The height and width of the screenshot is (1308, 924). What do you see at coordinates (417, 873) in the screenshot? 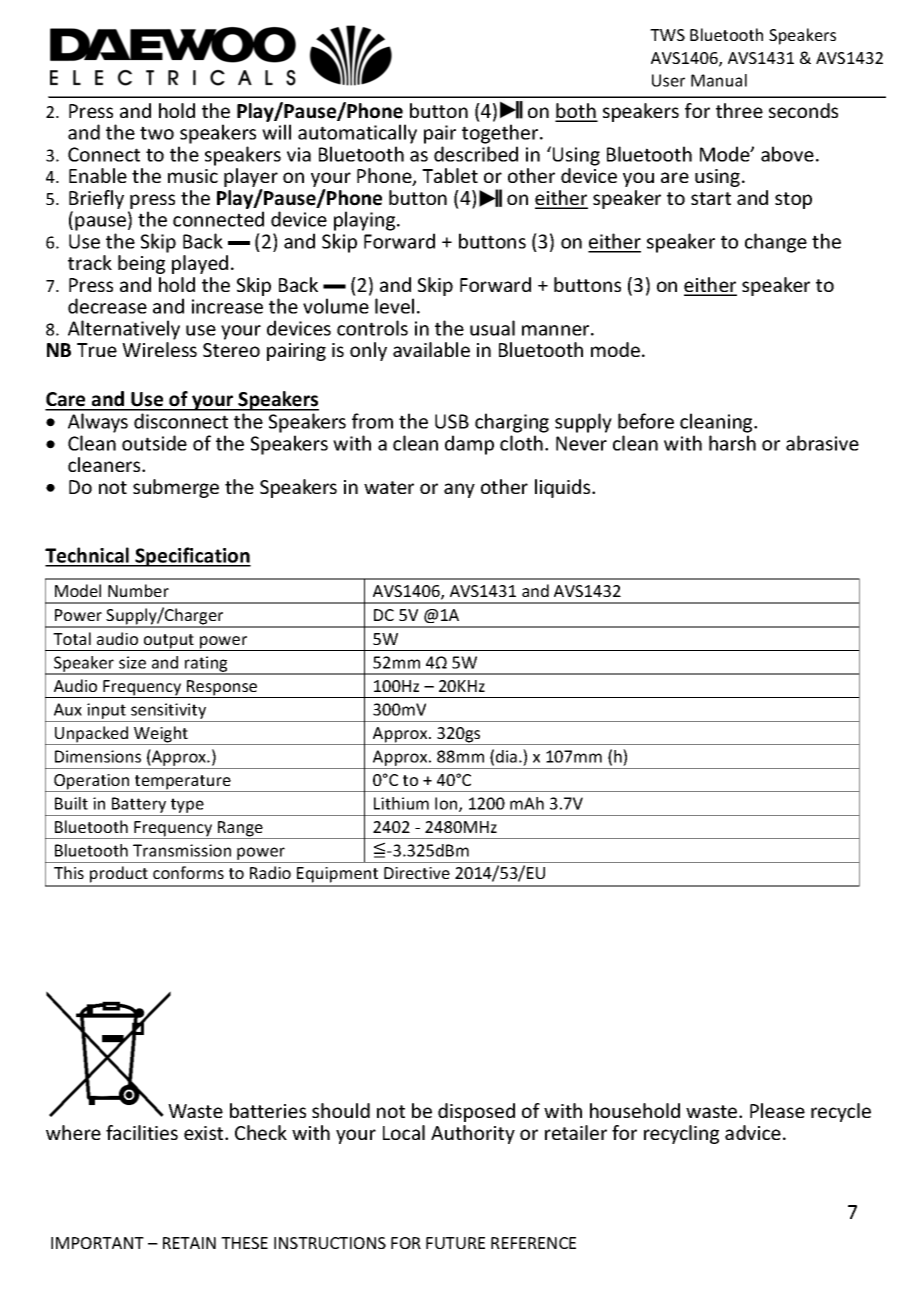
I see `Directive` at bounding box center [417, 873].
